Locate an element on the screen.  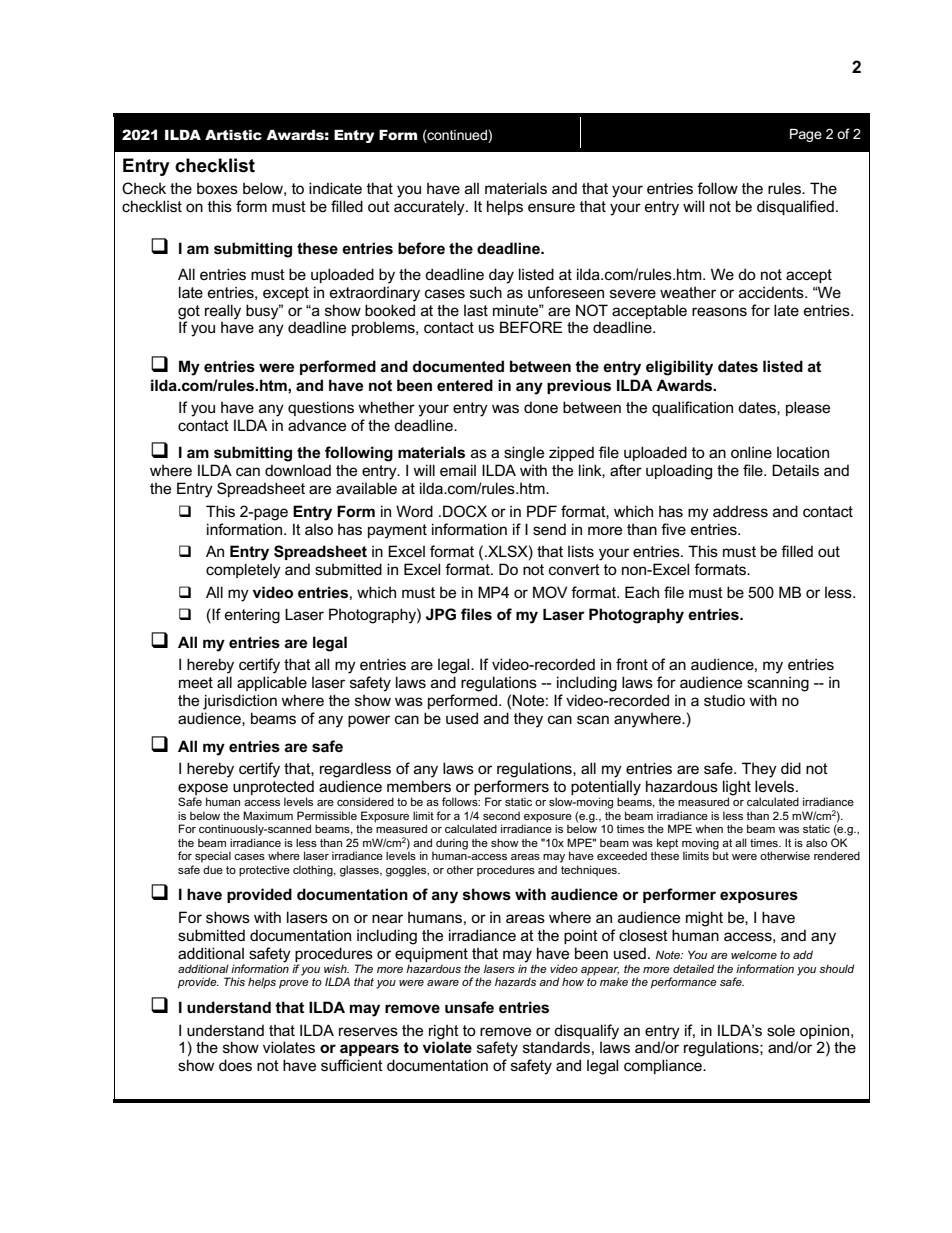
right is located at coordinates (444, 1033).
